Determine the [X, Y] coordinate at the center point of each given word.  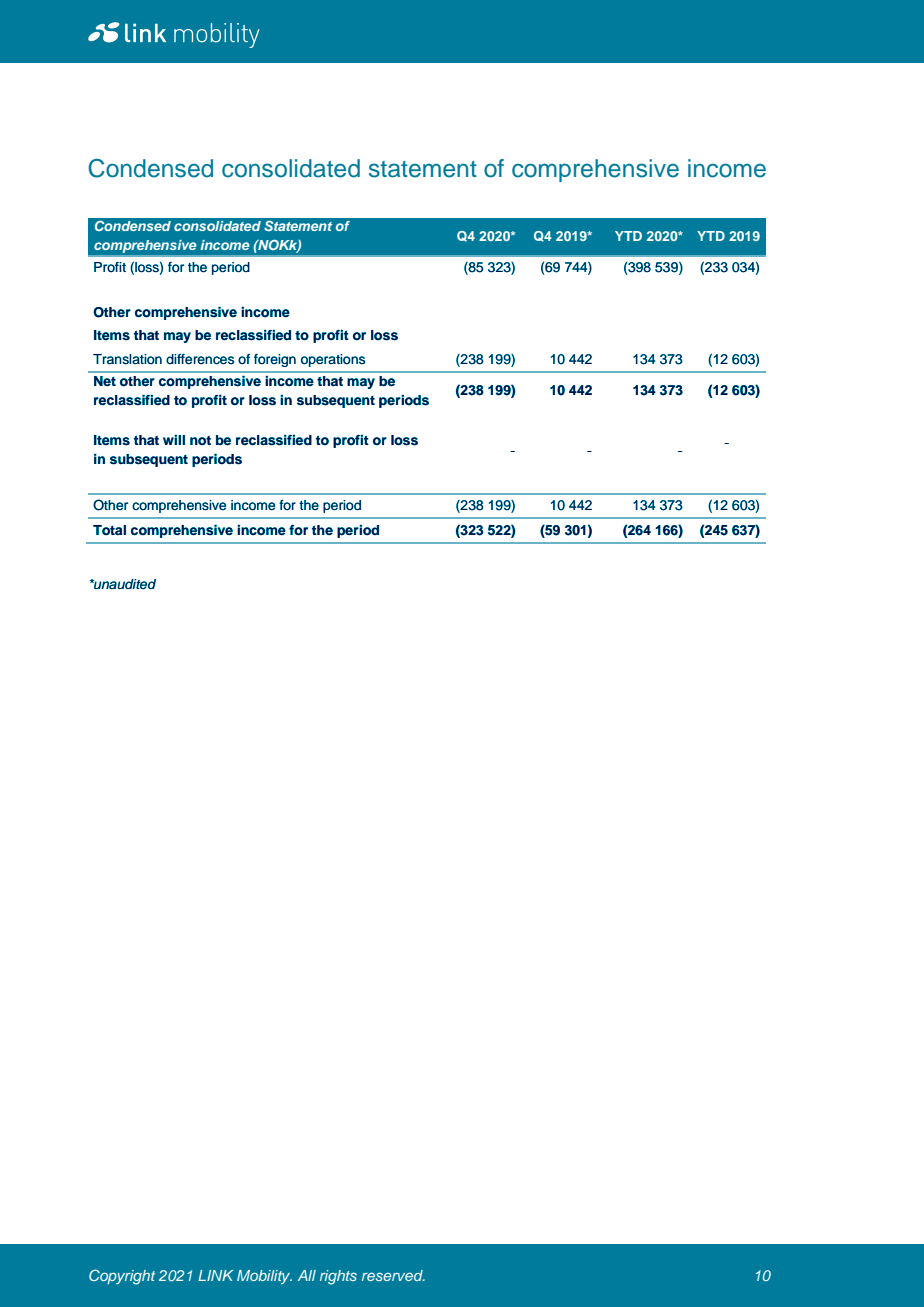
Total [109, 530]
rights [338, 1277]
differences [200, 359]
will [174, 440]
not [200, 441]
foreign [275, 360]
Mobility [264, 1277]
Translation [127, 359]
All [307, 1275]
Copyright [122, 1277]
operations [333, 360]
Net [105, 381]
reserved [393, 1275]
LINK [215, 1275]
